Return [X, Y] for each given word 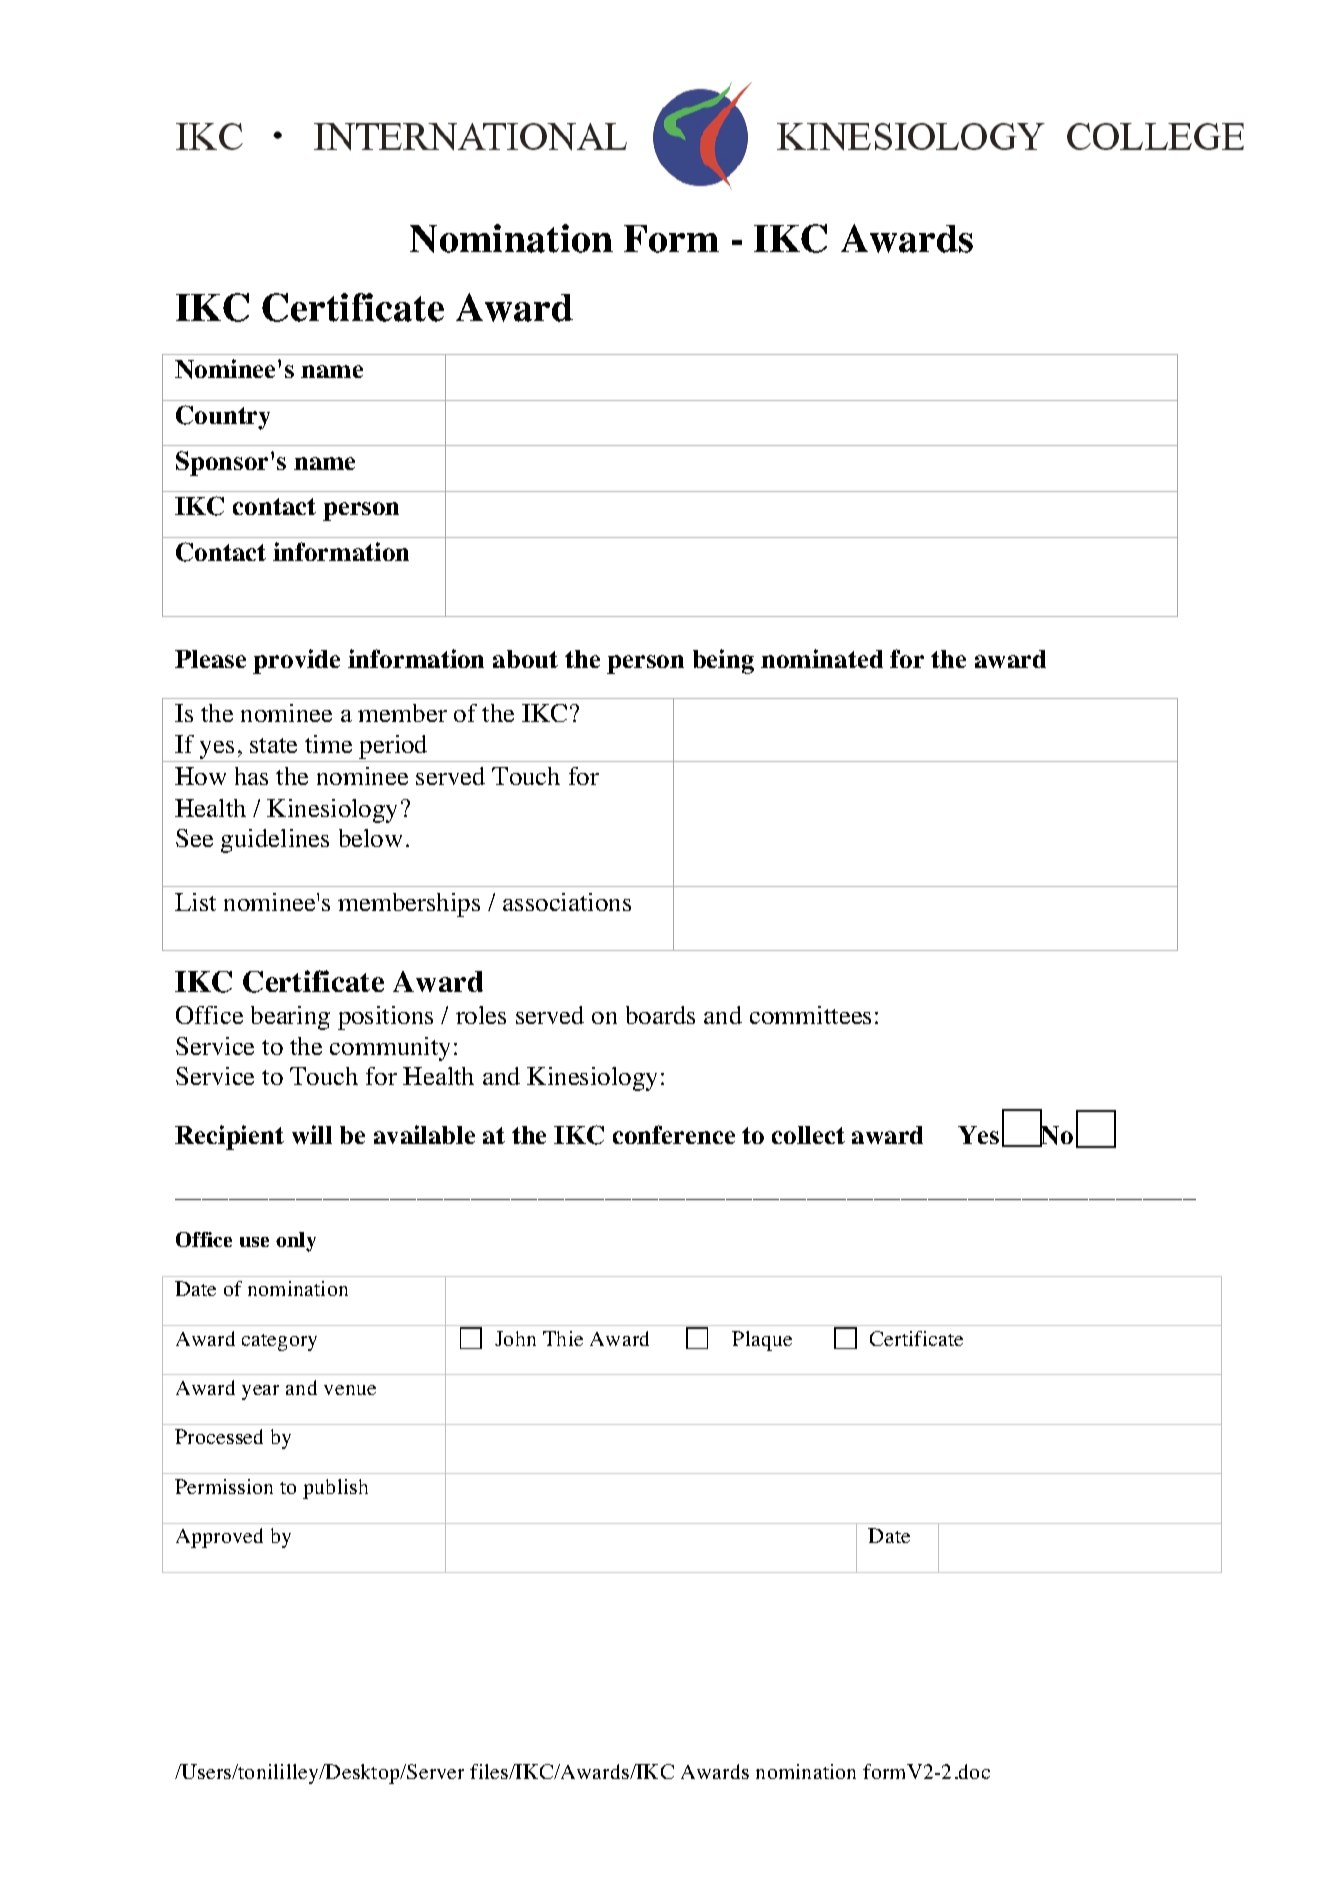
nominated [822, 658]
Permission [224, 1486]
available [424, 1134]
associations [567, 902]
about [525, 659]
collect [808, 1135]
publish [335, 1489]
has [251, 776]
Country [223, 417]
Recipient [229, 1137]
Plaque [762, 1341]
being [723, 661]
